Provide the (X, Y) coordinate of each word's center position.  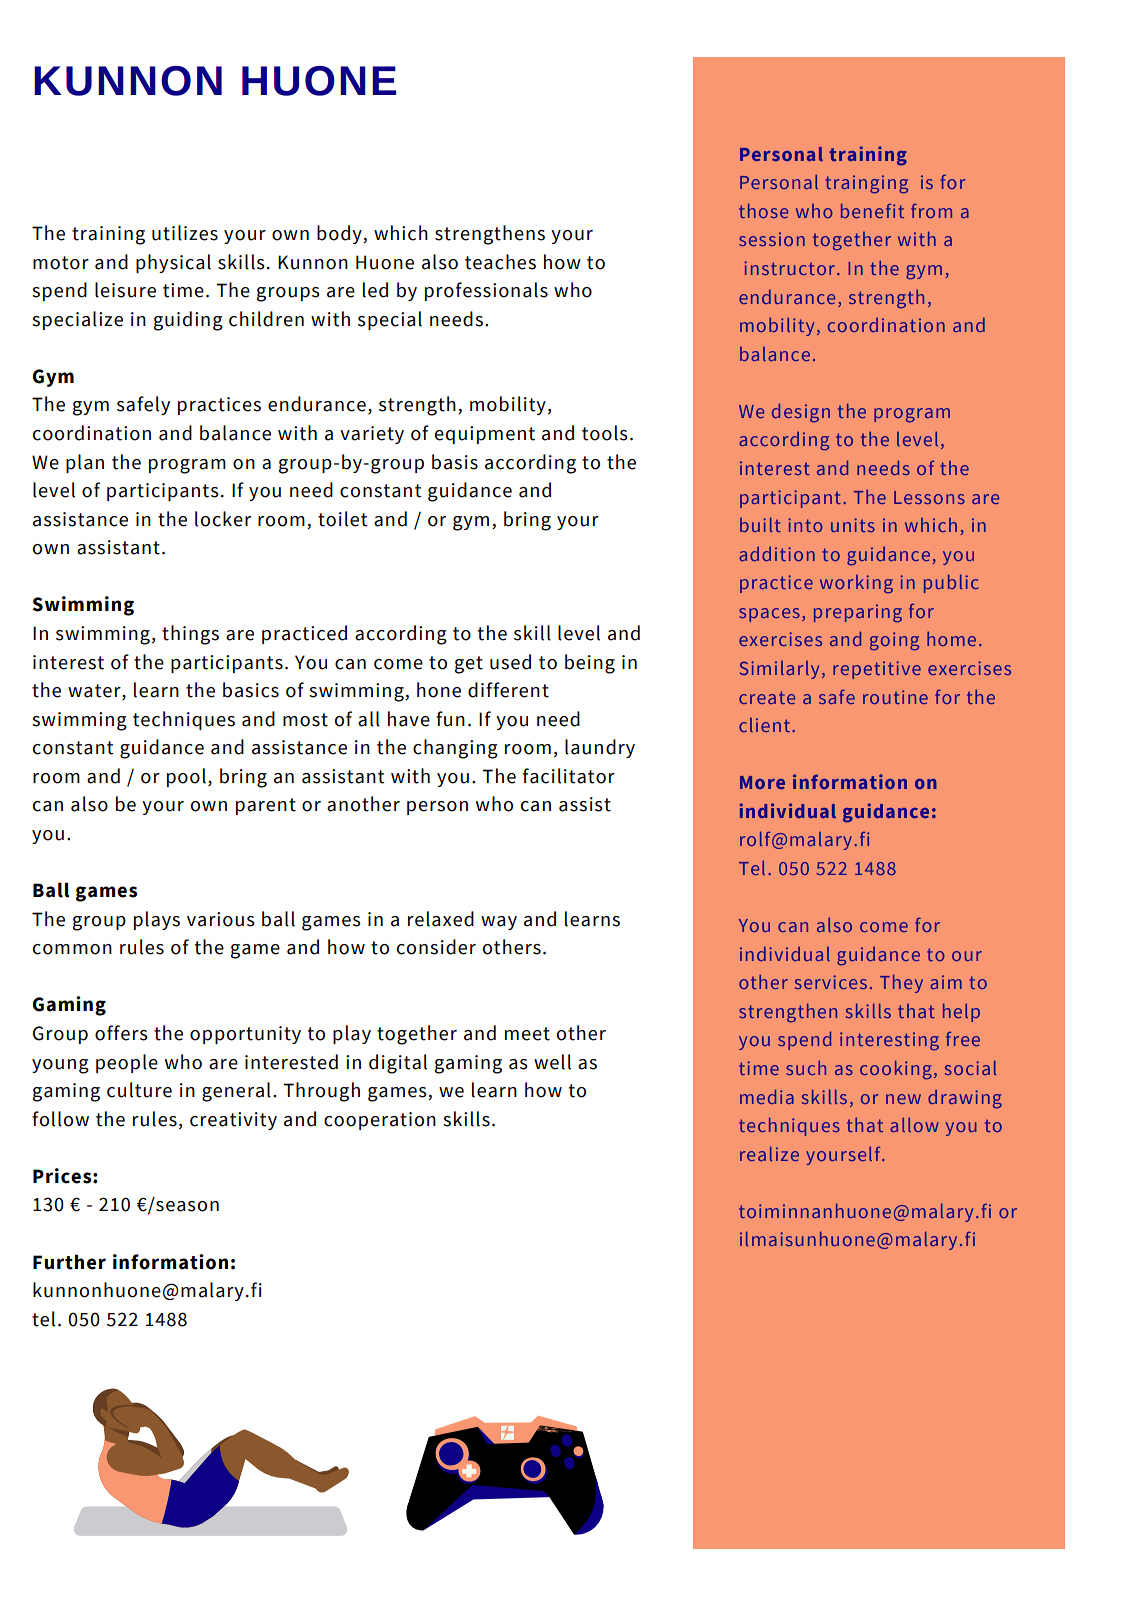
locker (223, 519)
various (221, 919)
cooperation (380, 1121)
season (187, 1206)
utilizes (185, 233)
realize (769, 1153)
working (856, 584)
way (499, 923)
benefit (872, 210)
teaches (500, 262)
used (510, 662)
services (831, 982)
